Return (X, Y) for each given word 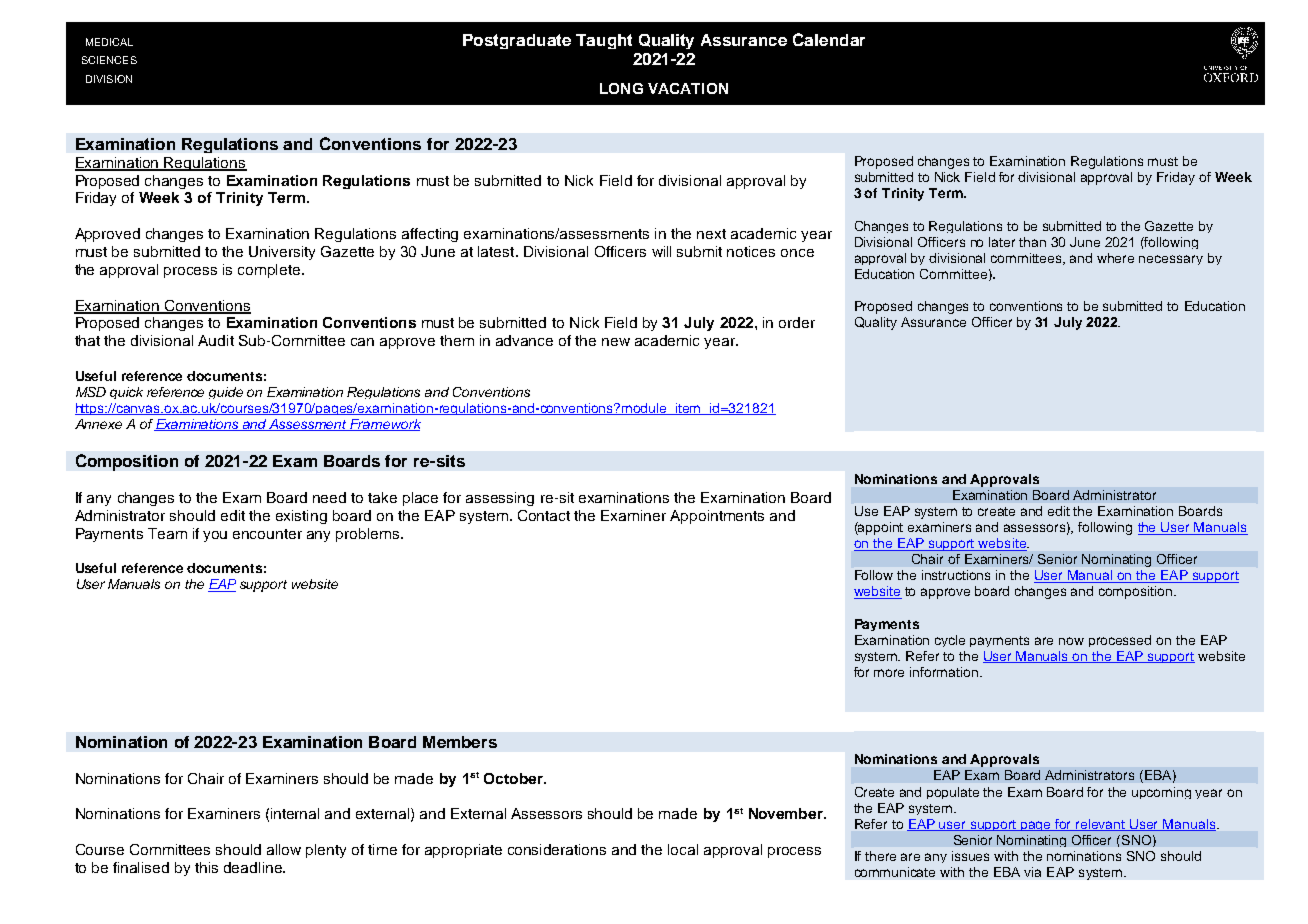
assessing (500, 499)
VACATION (688, 88)
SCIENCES (109, 60)
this (206, 867)
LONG (621, 88)
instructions (956, 575)
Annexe (98, 424)
